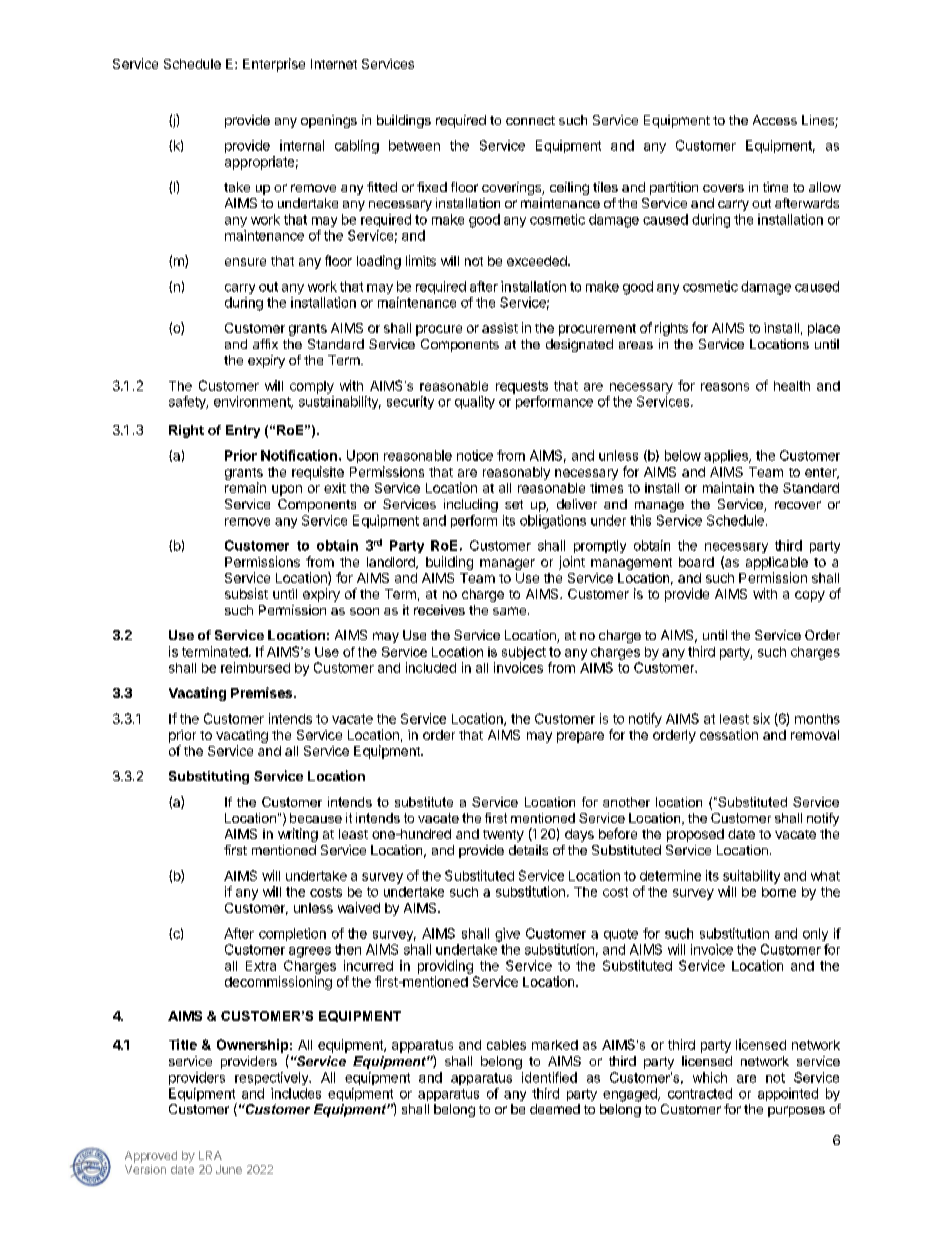  Describe the element at coordinates (796, 1111) in the document. I see `purposes` at that location.
